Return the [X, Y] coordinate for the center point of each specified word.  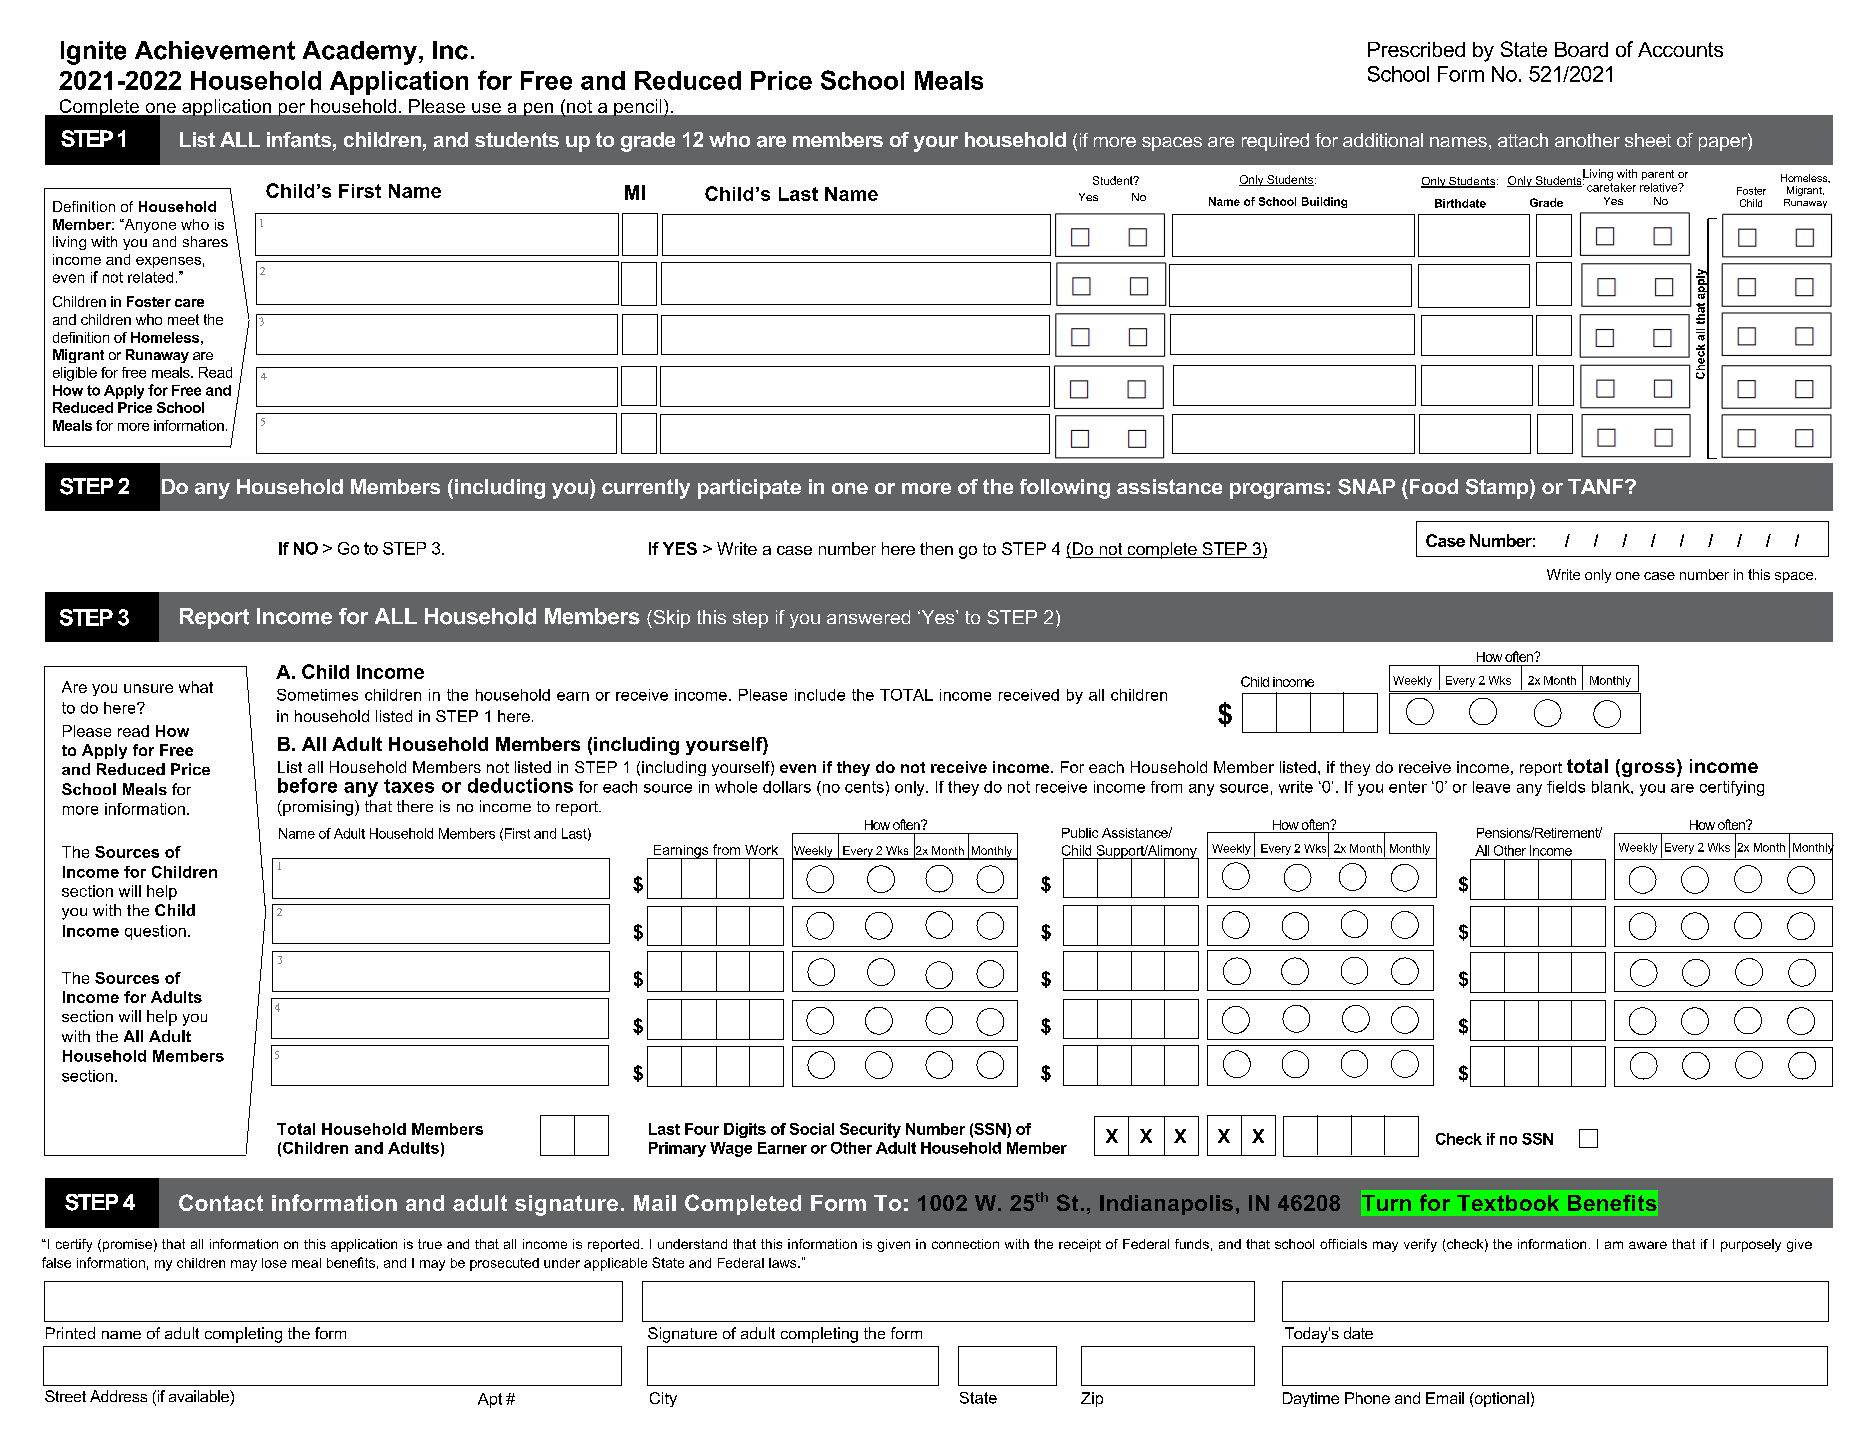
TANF [1597, 486]
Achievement [215, 50]
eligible [75, 374]
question [155, 932]
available [200, 1396]
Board [1581, 49]
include [820, 695]
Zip [1092, 1399]
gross [1648, 769]
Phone [1367, 1398]
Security [870, 1130]
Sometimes [317, 695]
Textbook [1508, 1203]
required [1275, 142]
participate [749, 489]
